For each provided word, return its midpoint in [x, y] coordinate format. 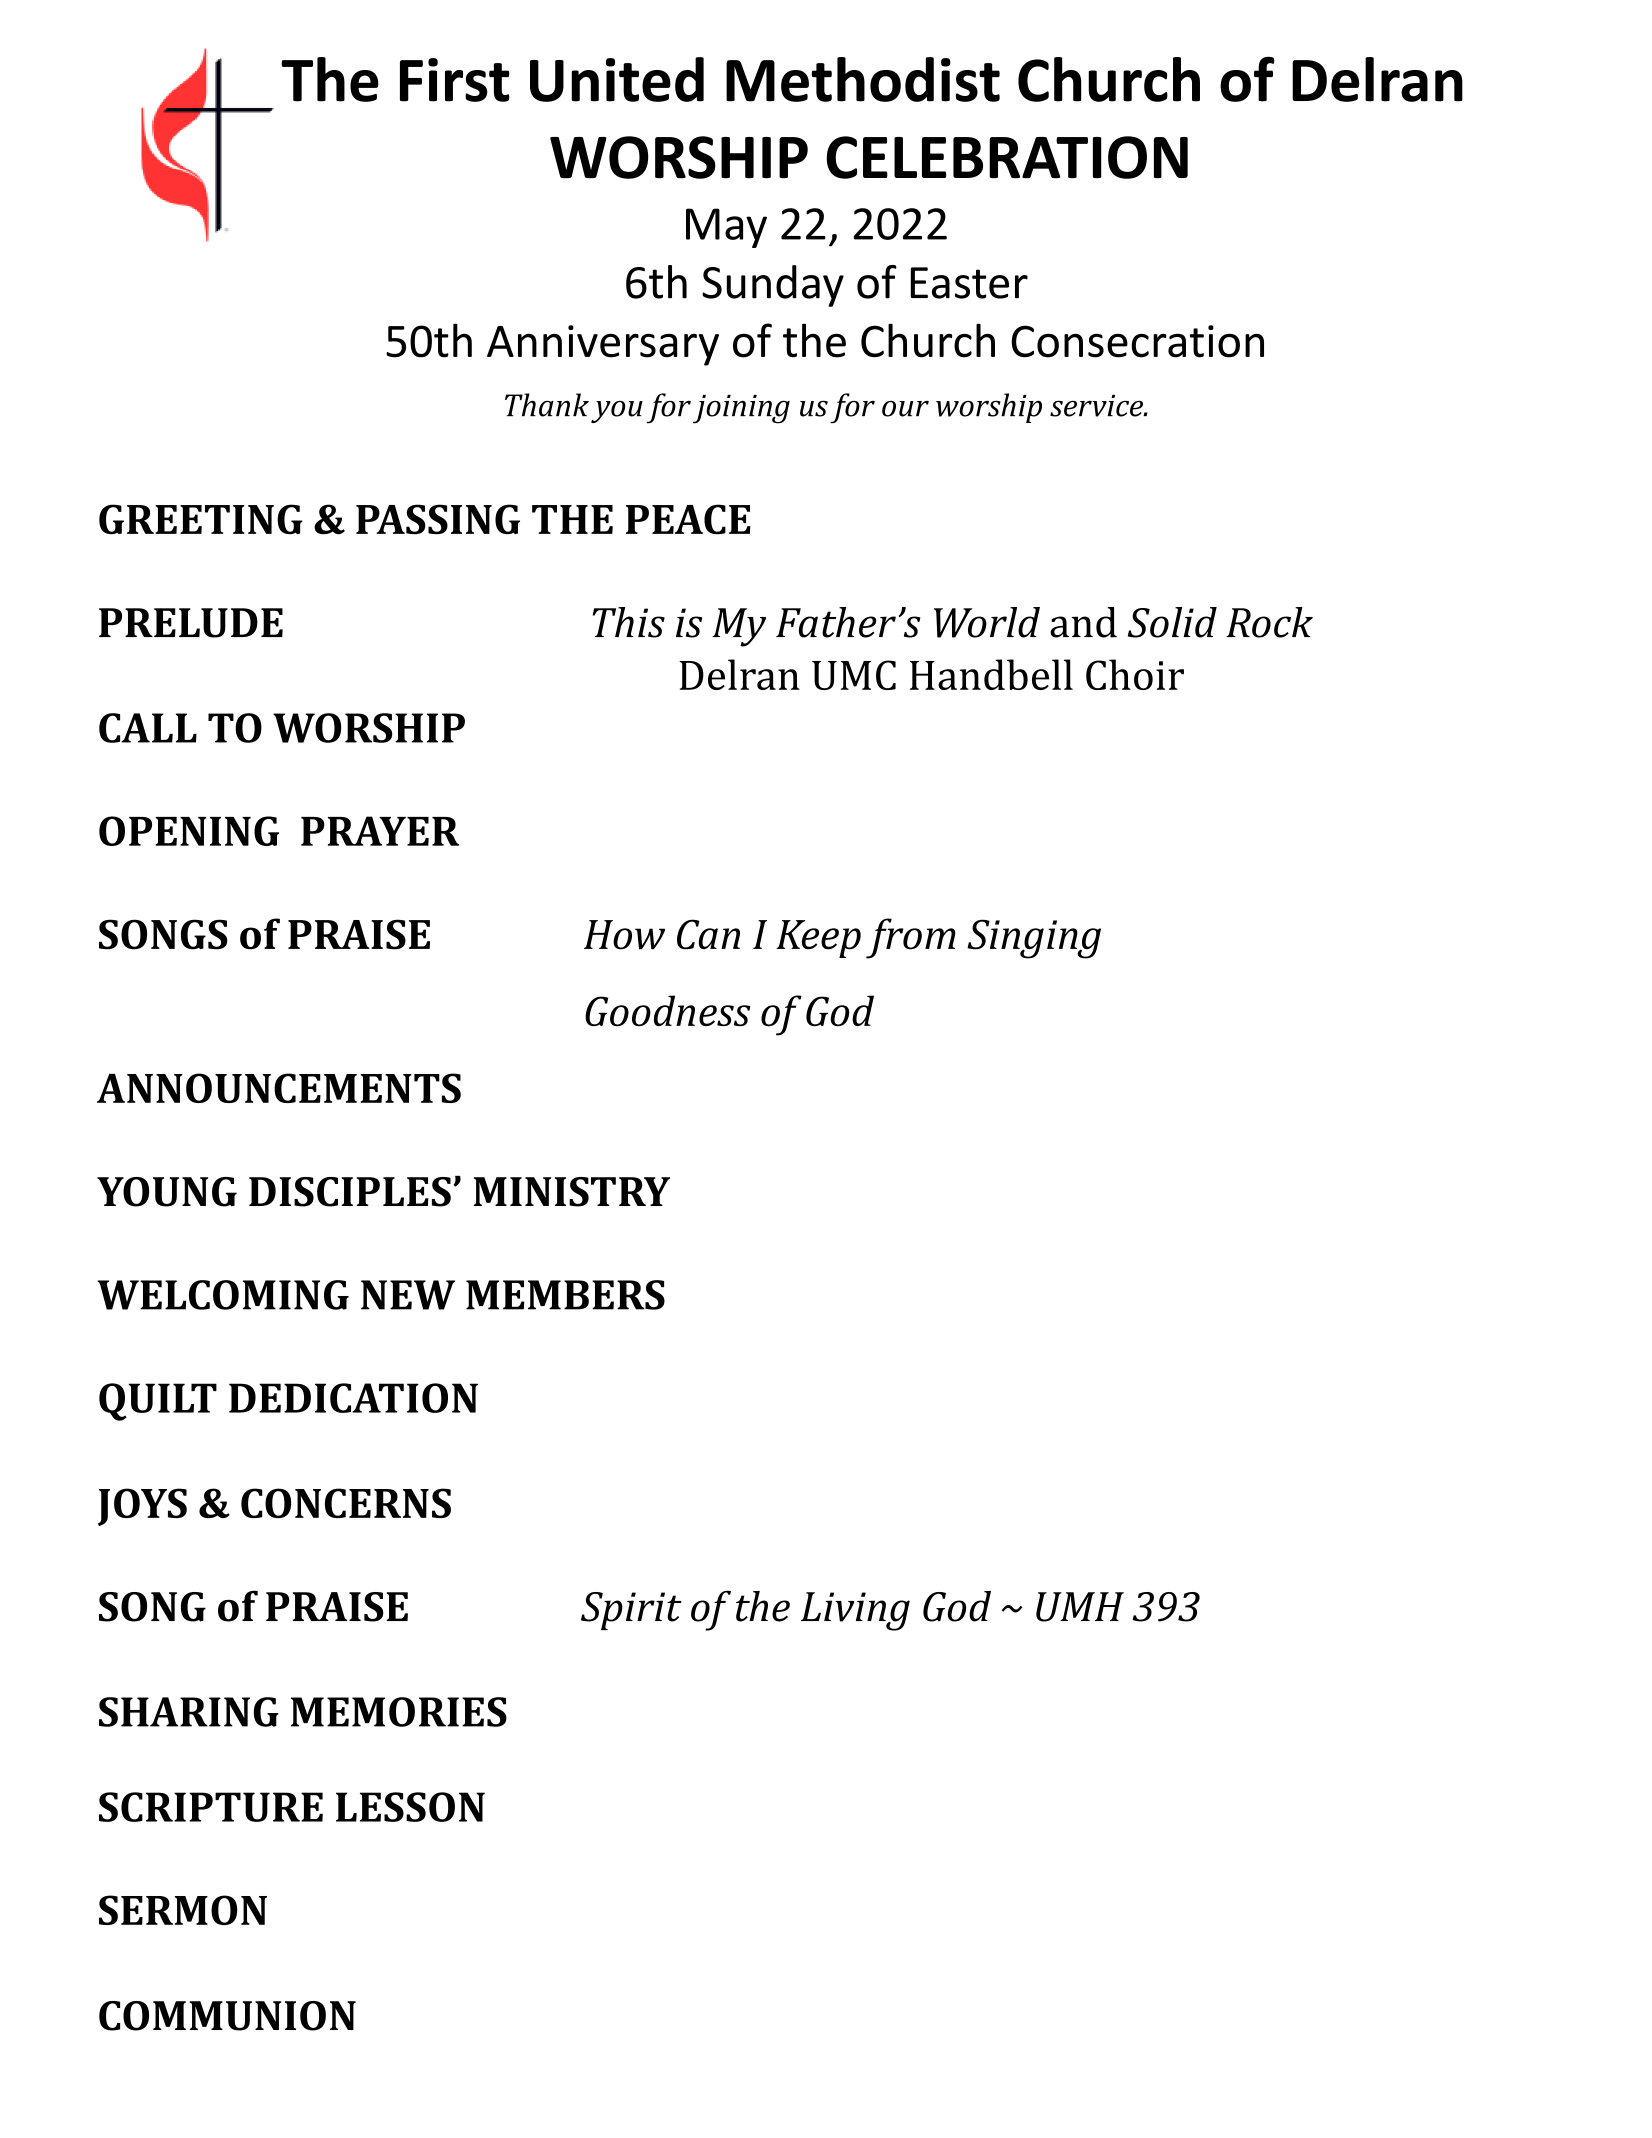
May [726, 228]
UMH [1080, 1607]
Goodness [668, 1010]
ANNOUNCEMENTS [279, 1088]
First [454, 80]
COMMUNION [227, 2016]
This [628, 622]
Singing [1034, 939]
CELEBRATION [1007, 157]
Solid [1172, 622]
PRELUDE [191, 623]
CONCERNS [346, 1503]
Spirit [631, 1611]
